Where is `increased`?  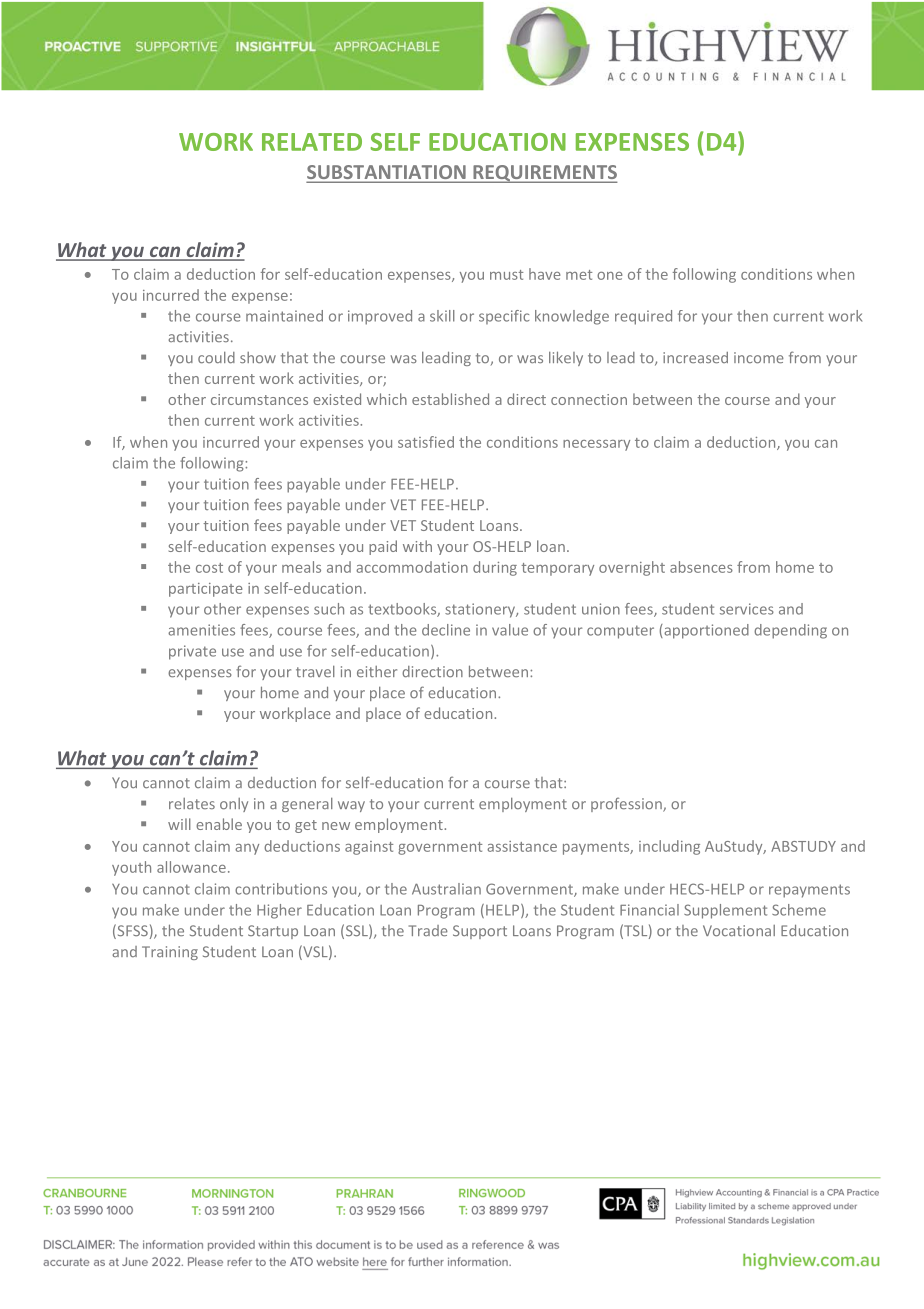 increased is located at coordinates (695, 357).
